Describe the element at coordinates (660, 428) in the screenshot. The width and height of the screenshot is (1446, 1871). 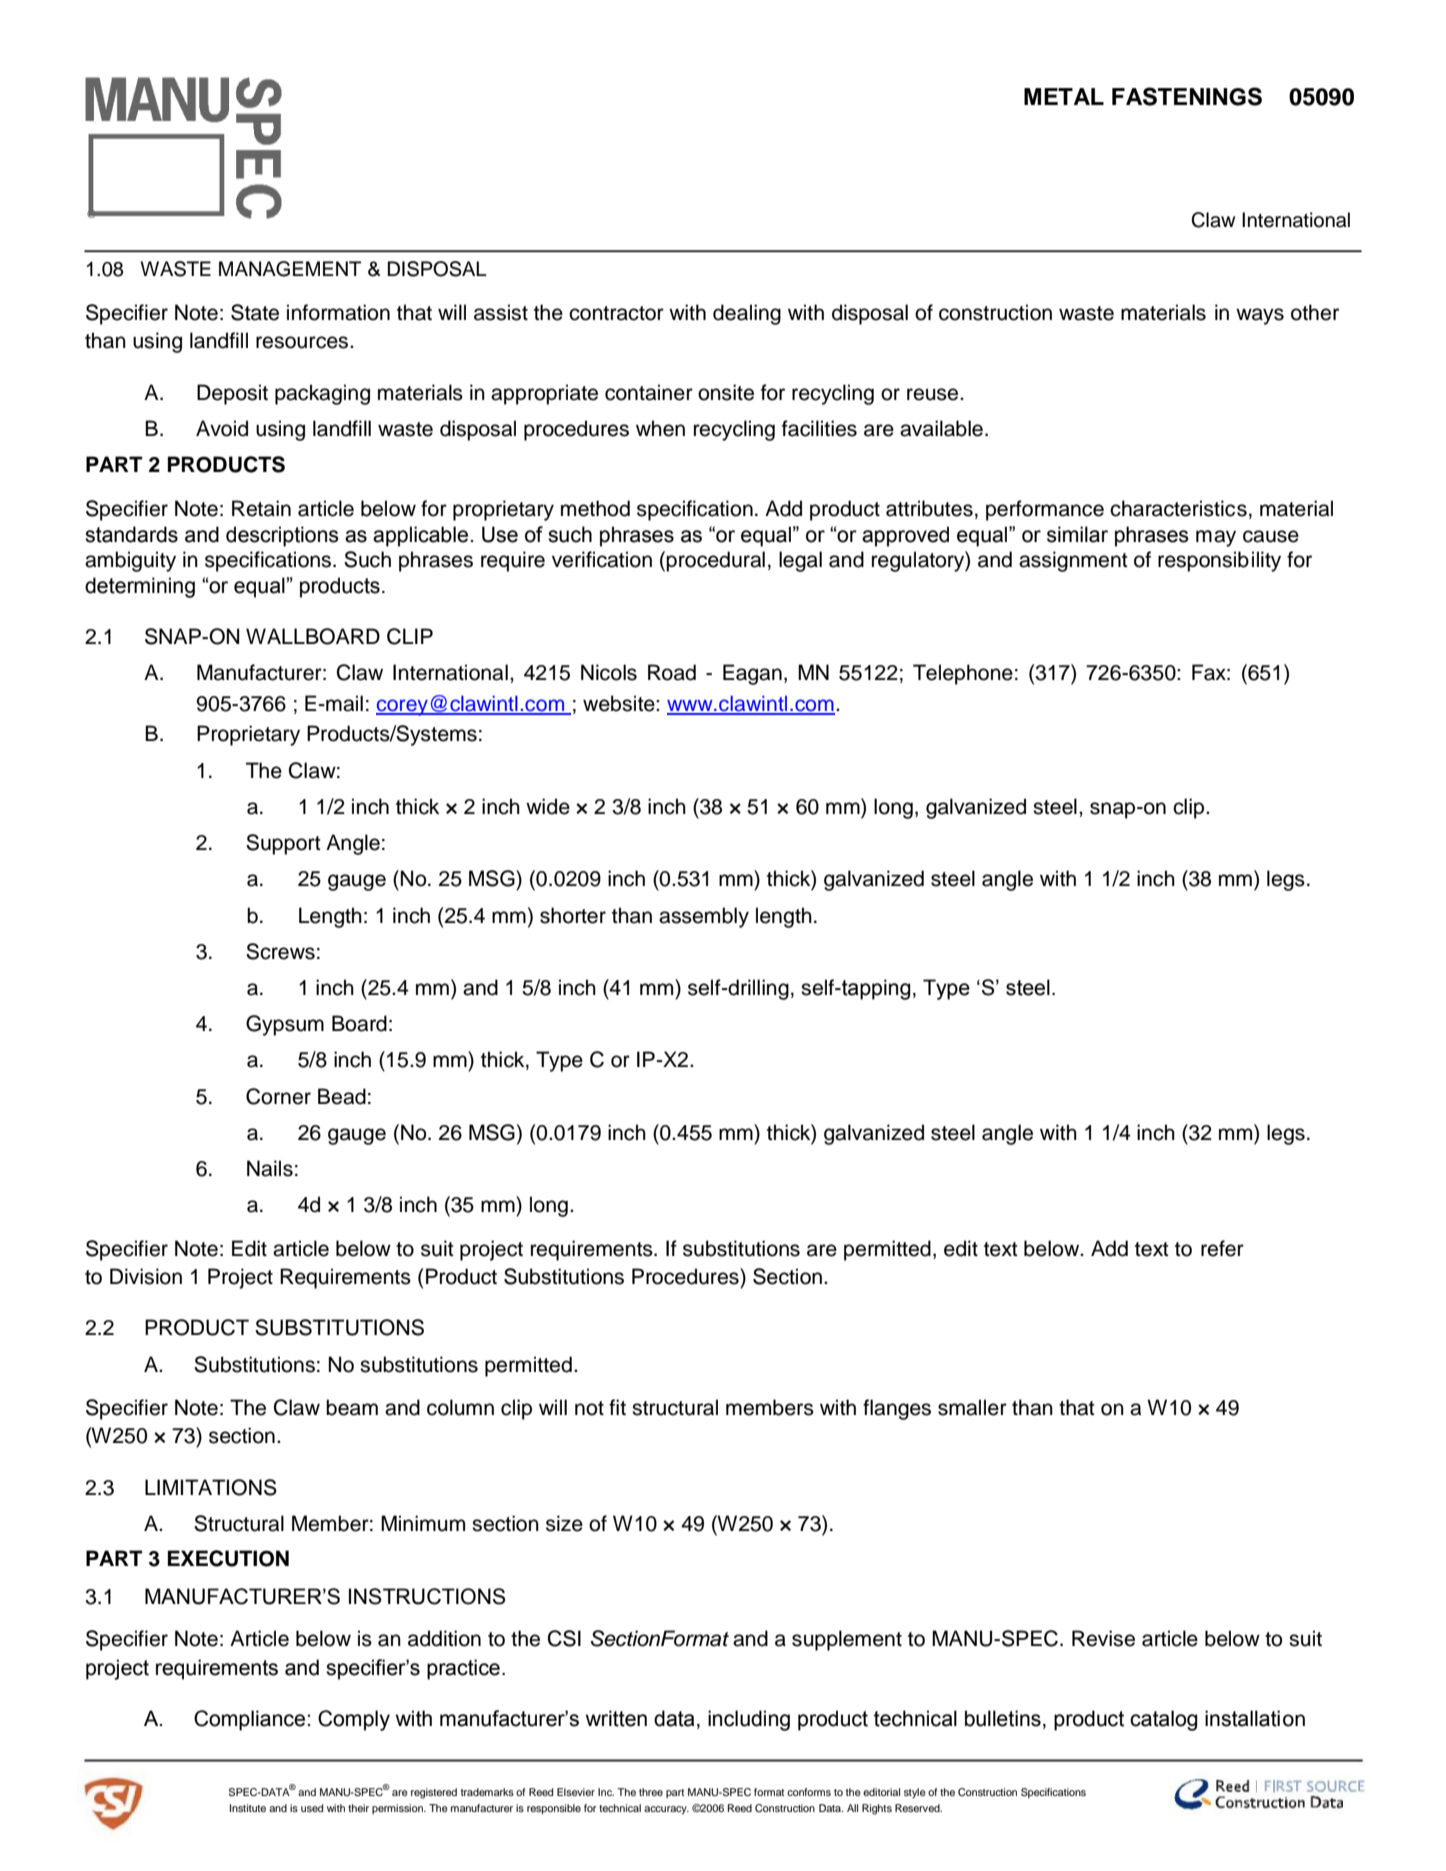
I see `when` at that location.
